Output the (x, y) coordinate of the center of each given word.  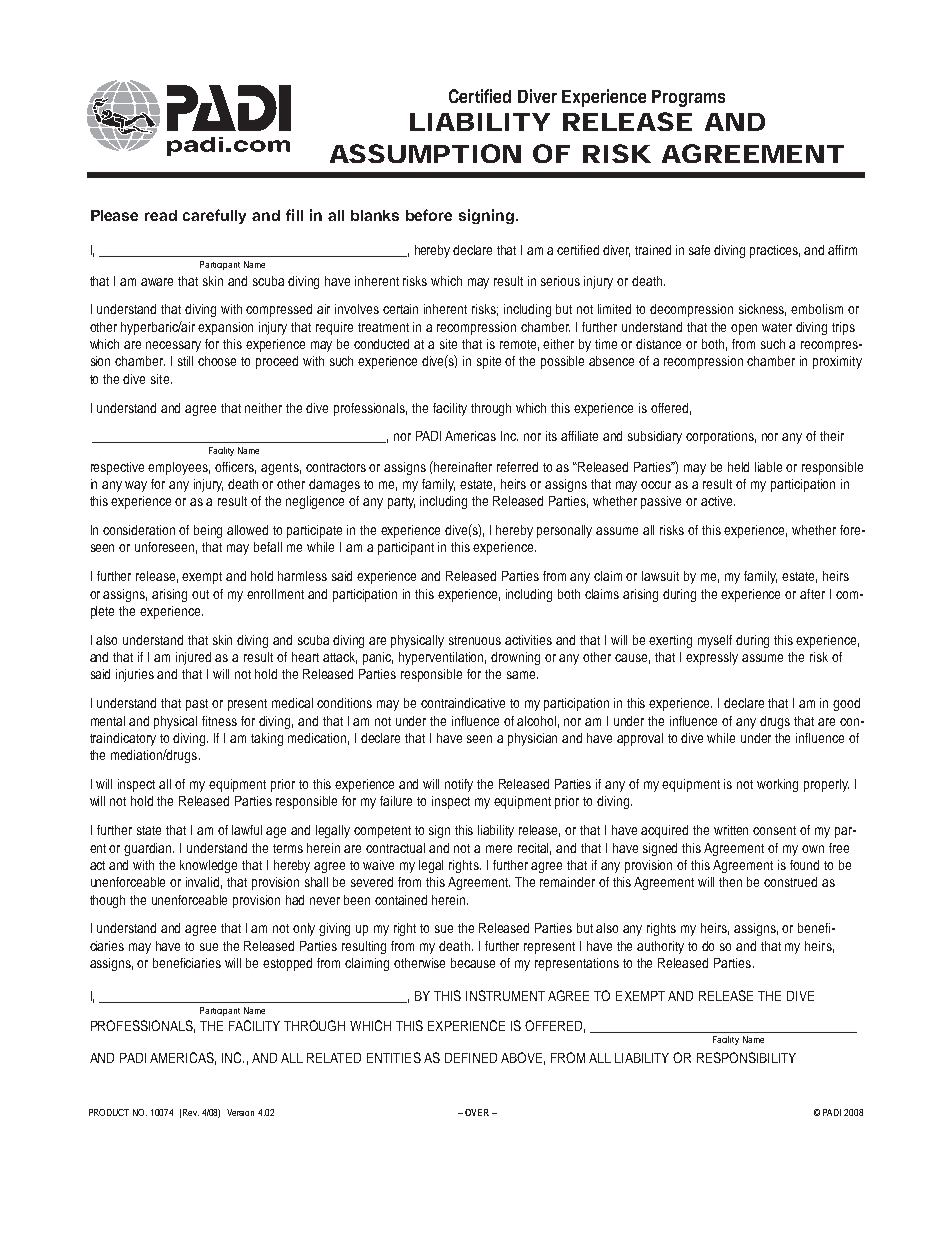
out (200, 594)
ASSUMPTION (425, 153)
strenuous (475, 640)
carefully (214, 216)
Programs (688, 98)
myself (715, 641)
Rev (191, 1112)
